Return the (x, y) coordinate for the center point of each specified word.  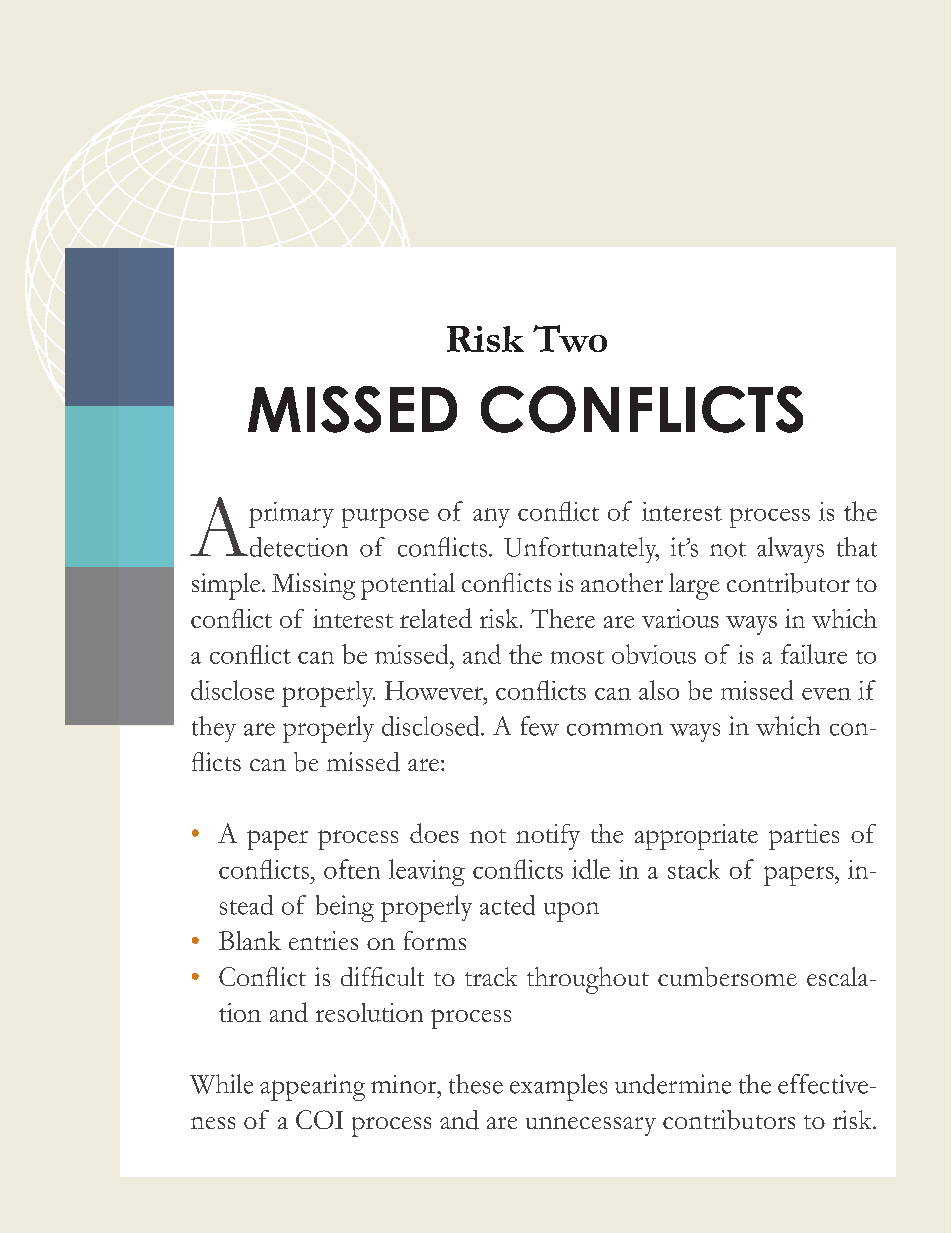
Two (570, 338)
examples (558, 1087)
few (540, 726)
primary (291, 515)
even (826, 694)
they (214, 729)
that (857, 547)
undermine (673, 1084)
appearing (312, 1087)
